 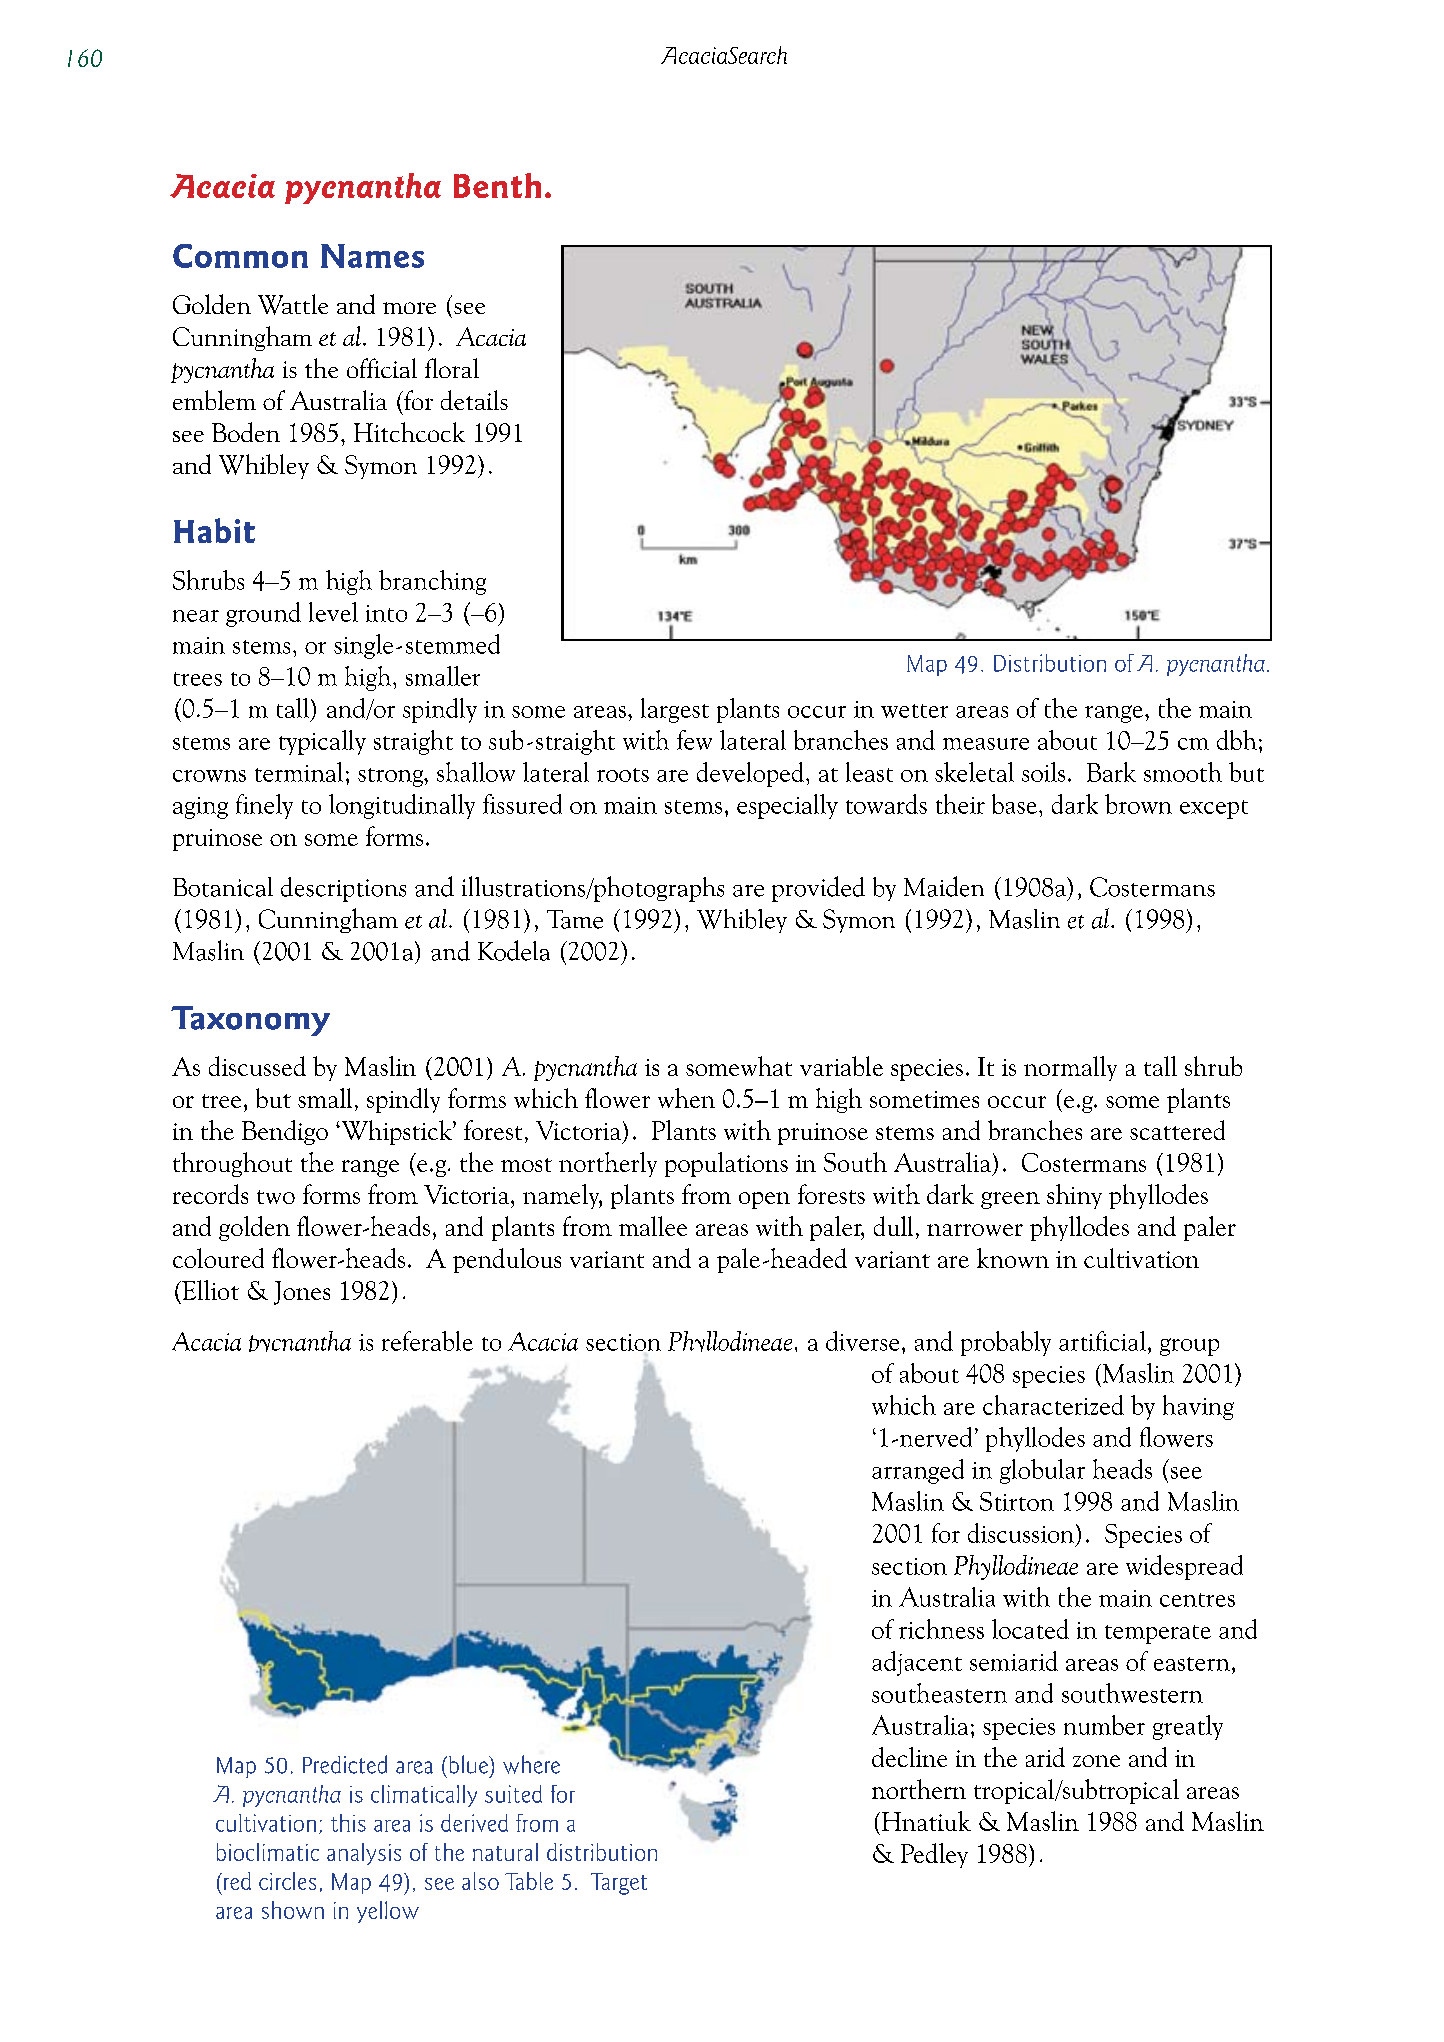 I want to click on Wattle, so click(x=293, y=304).
